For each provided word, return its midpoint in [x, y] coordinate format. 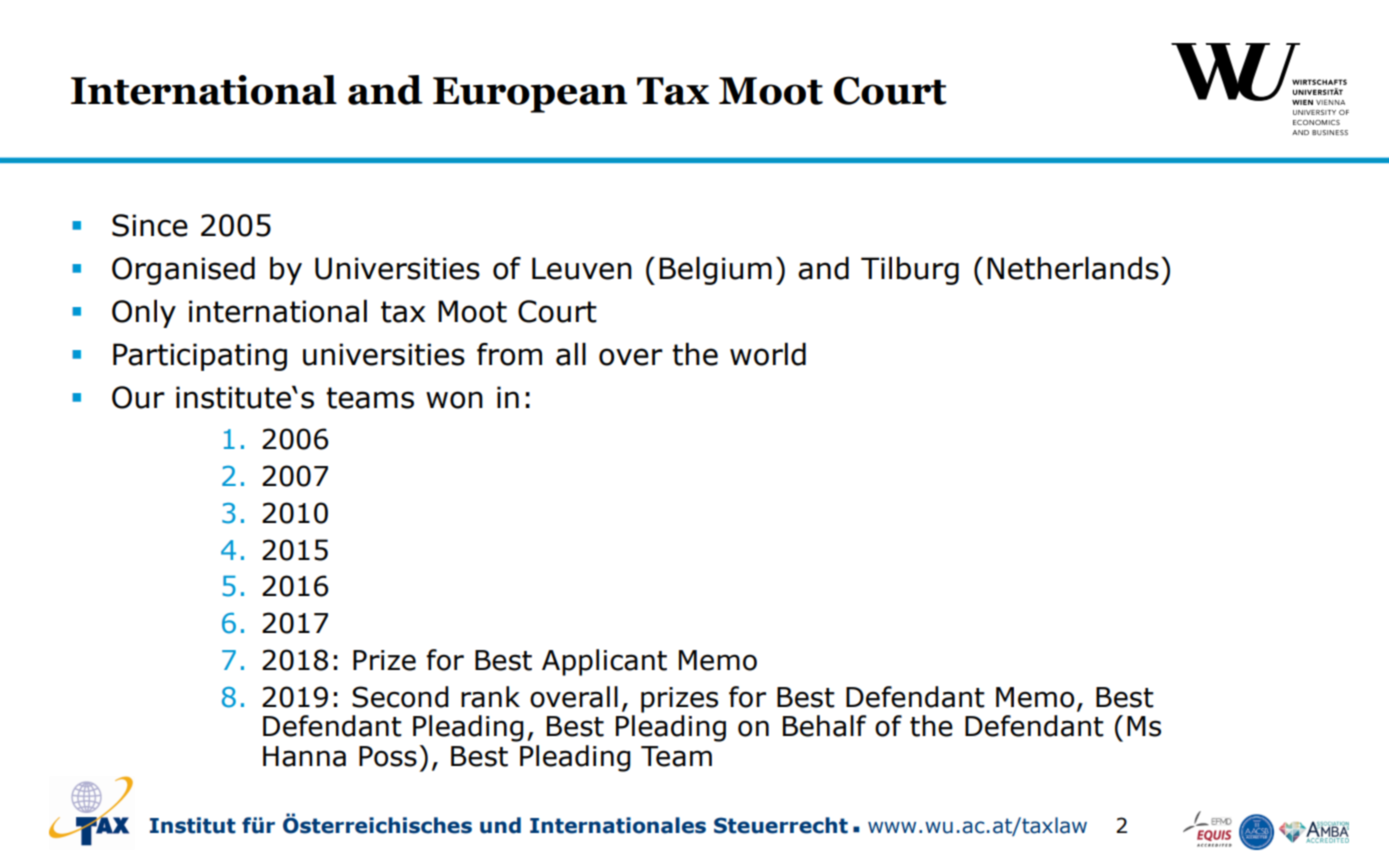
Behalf [824, 726]
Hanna [304, 756]
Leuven [582, 268]
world [768, 354]
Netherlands [1073, 268]
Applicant [604, 662]
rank [490, 697]
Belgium [715, 271]
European [530, 95]
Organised [183, 271]
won [454, 400]
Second [400, 697]
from [509, 354]
